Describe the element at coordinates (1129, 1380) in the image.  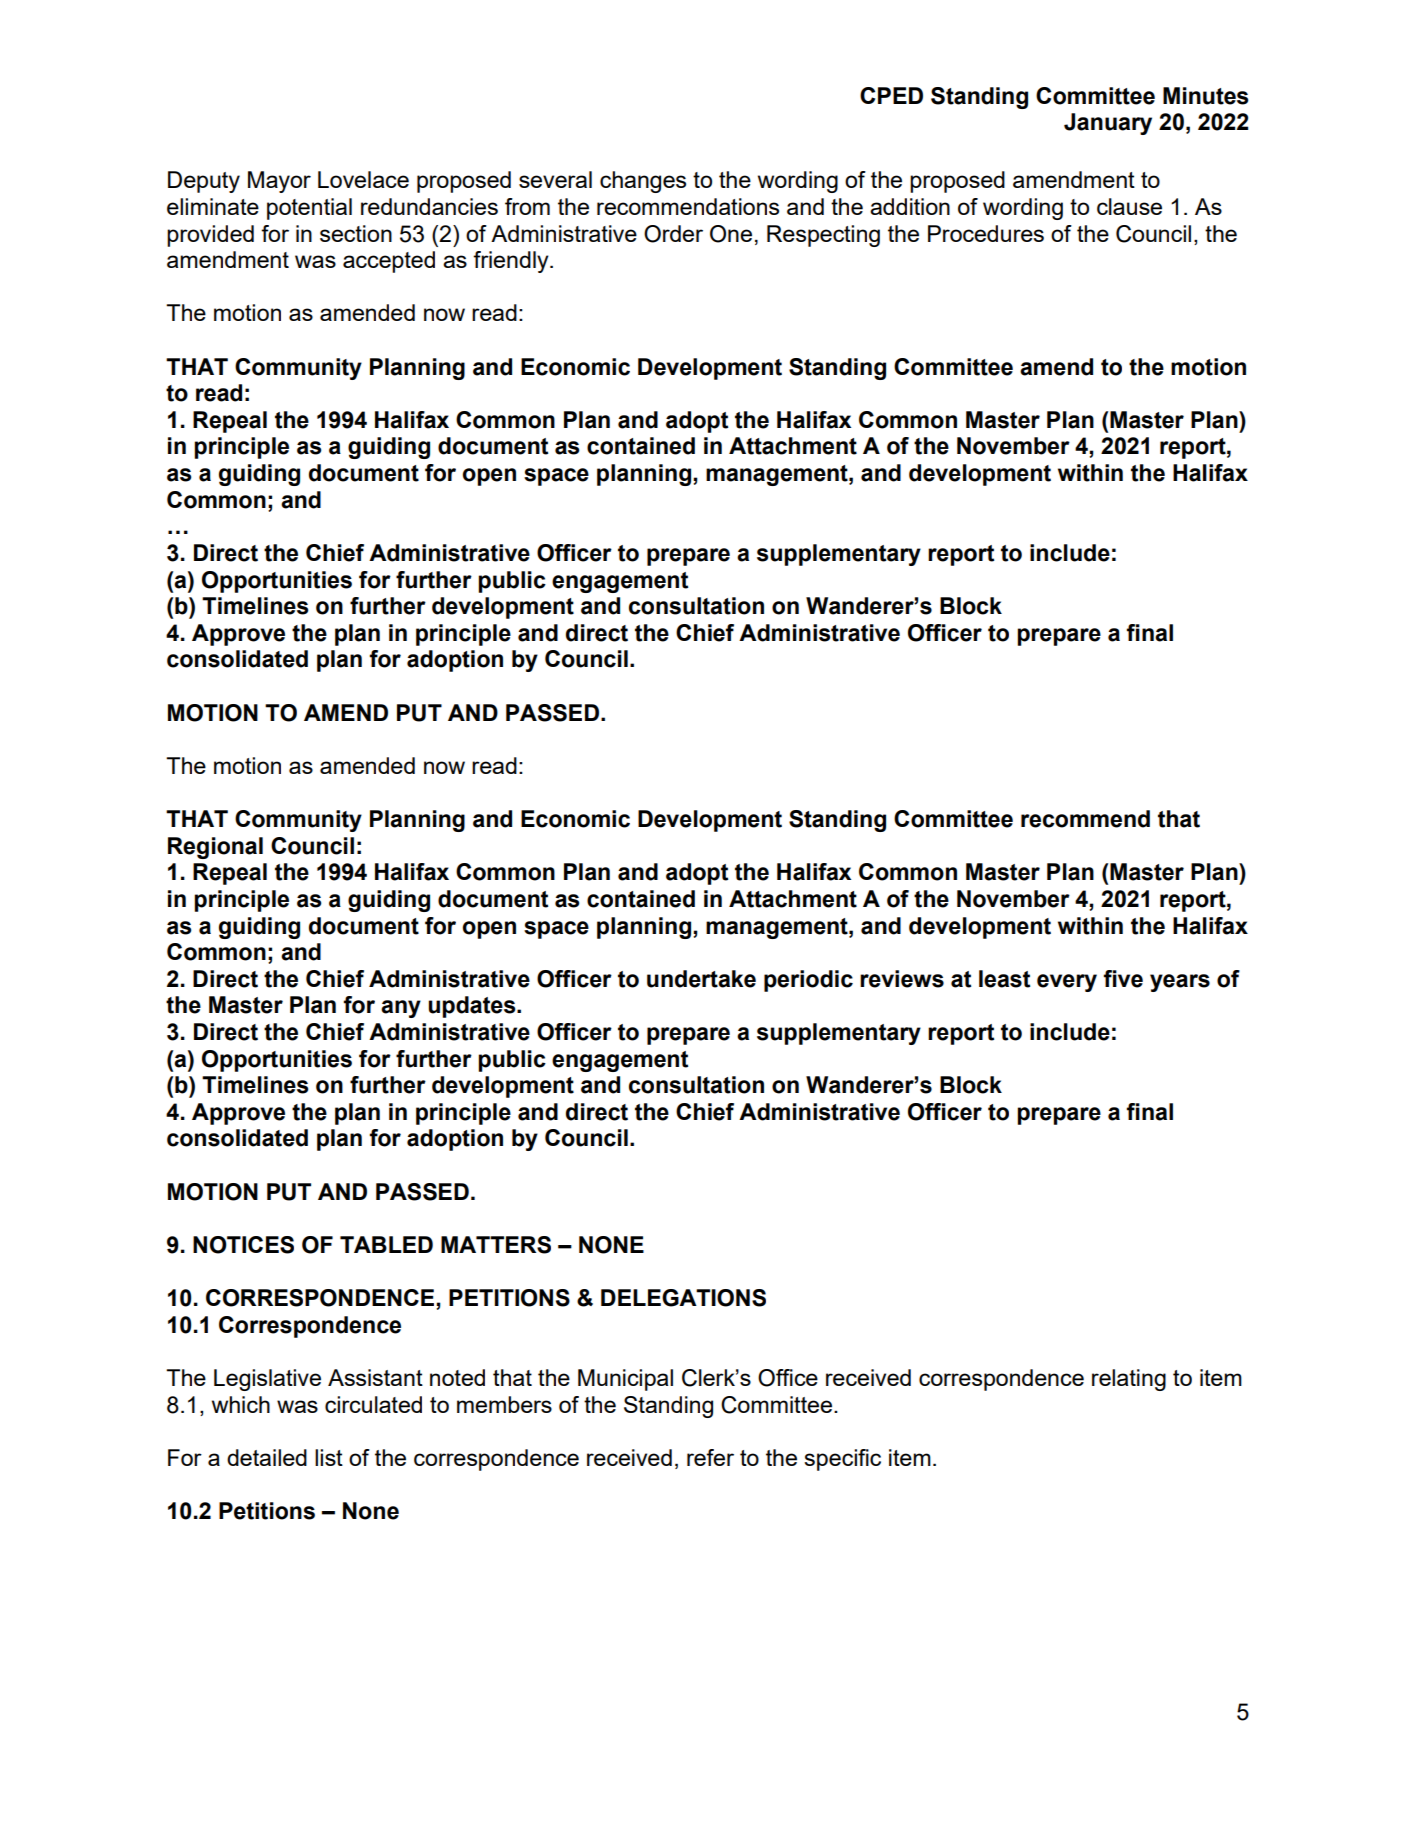
I see `relating` at that location.
